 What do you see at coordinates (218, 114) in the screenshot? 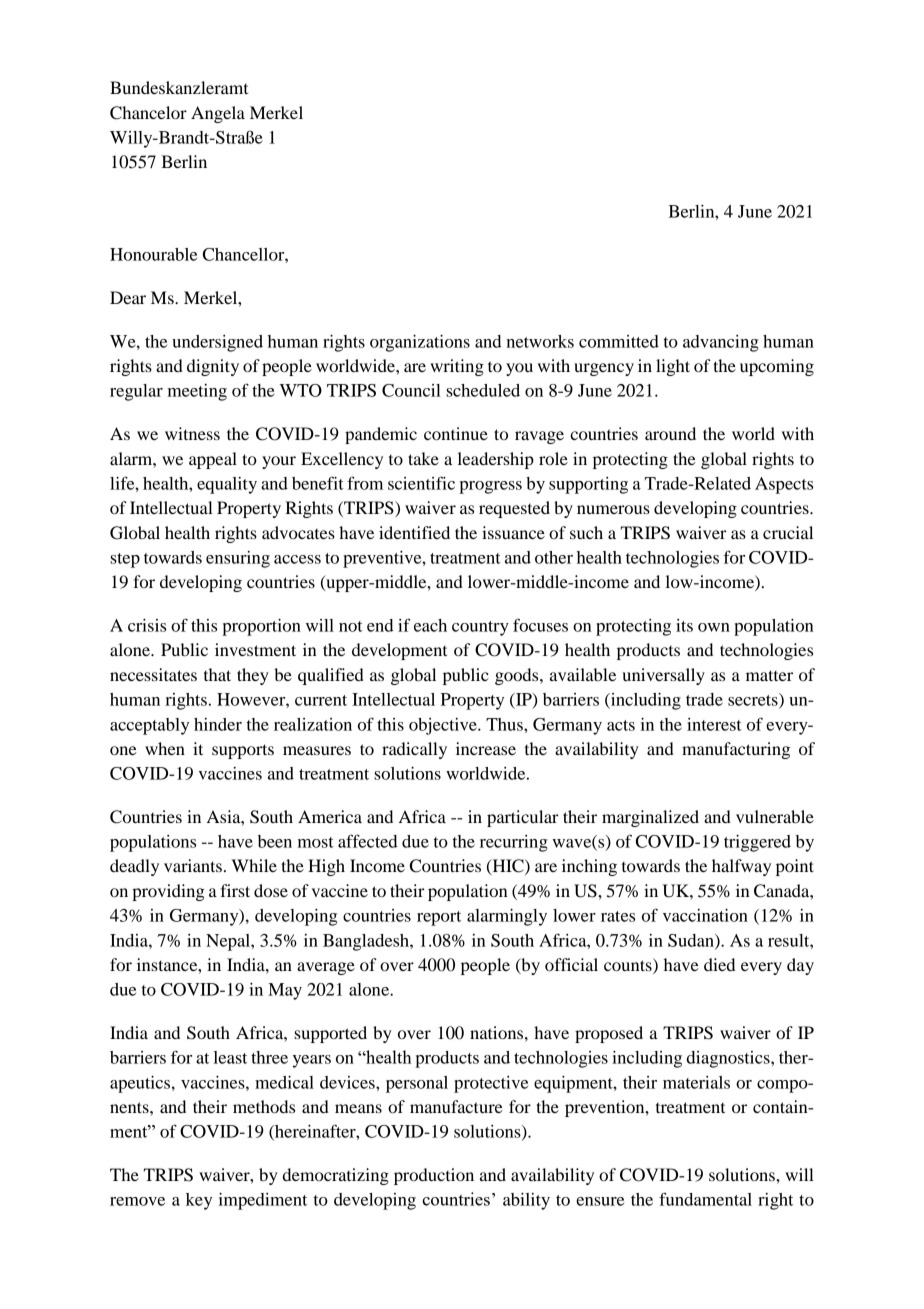
I see `Angela` at bounding box center [218, 114].
